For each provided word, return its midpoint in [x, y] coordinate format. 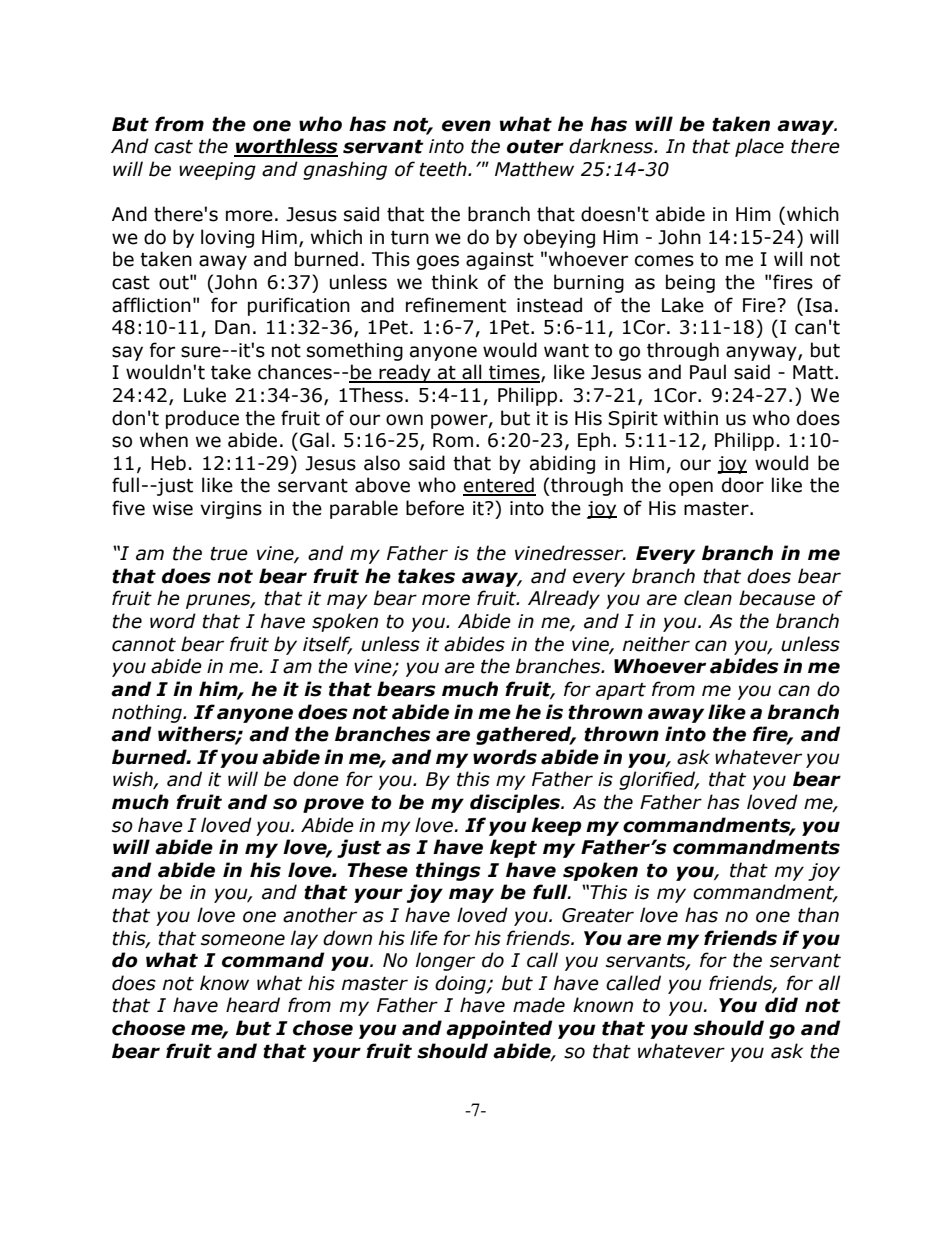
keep [556, 826]
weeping [217, 171]
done [316, 779]
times [514, 373]
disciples [516, 803]
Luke [205, 395]
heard [253, 1005]
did [781, 1005]
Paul [708, 372]
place [759, 147]
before [435, 508]
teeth [444, 169]
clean [708, 598]
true [229, 554]
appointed [499, 1029]
